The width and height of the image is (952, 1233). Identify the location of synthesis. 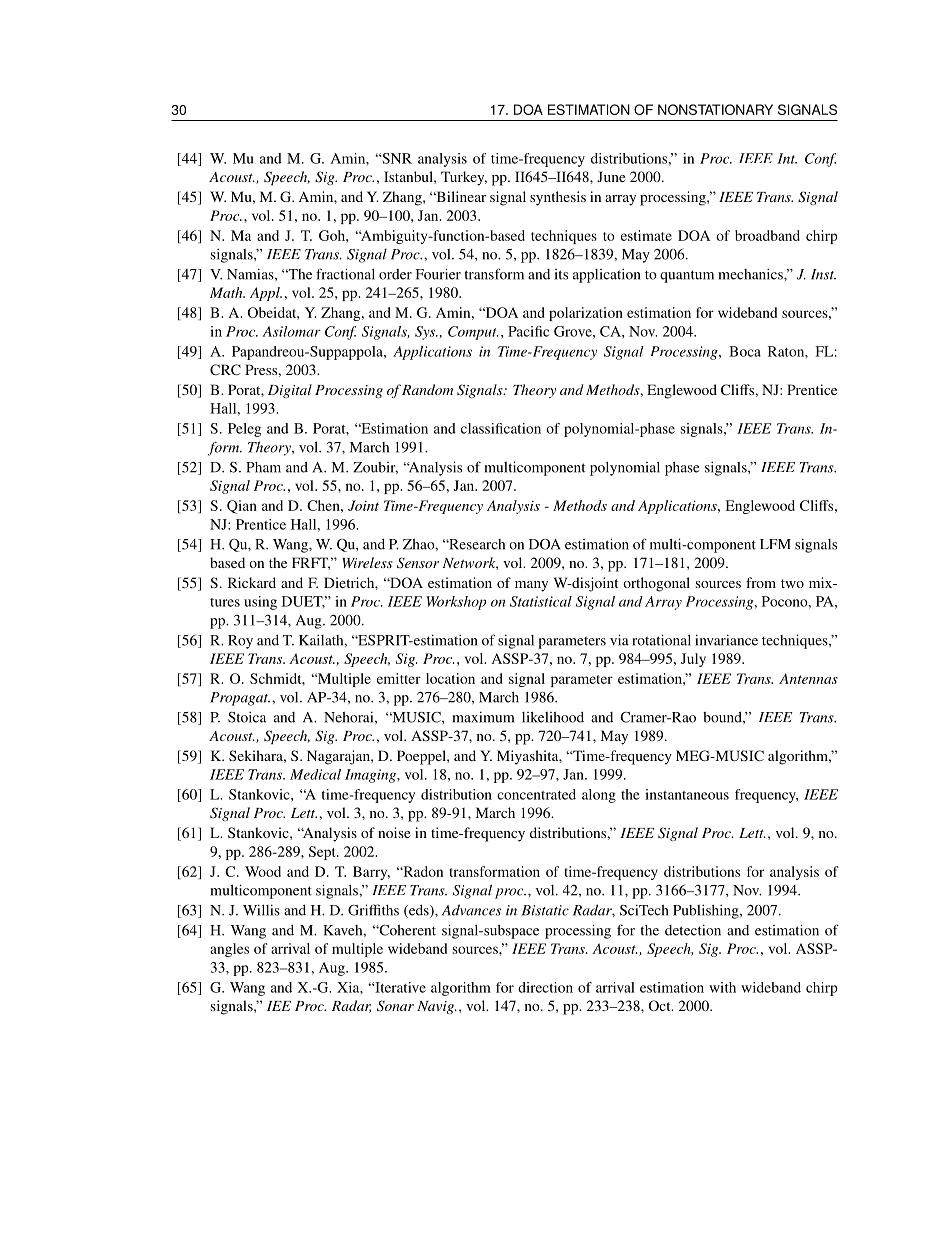
(558, 198).
